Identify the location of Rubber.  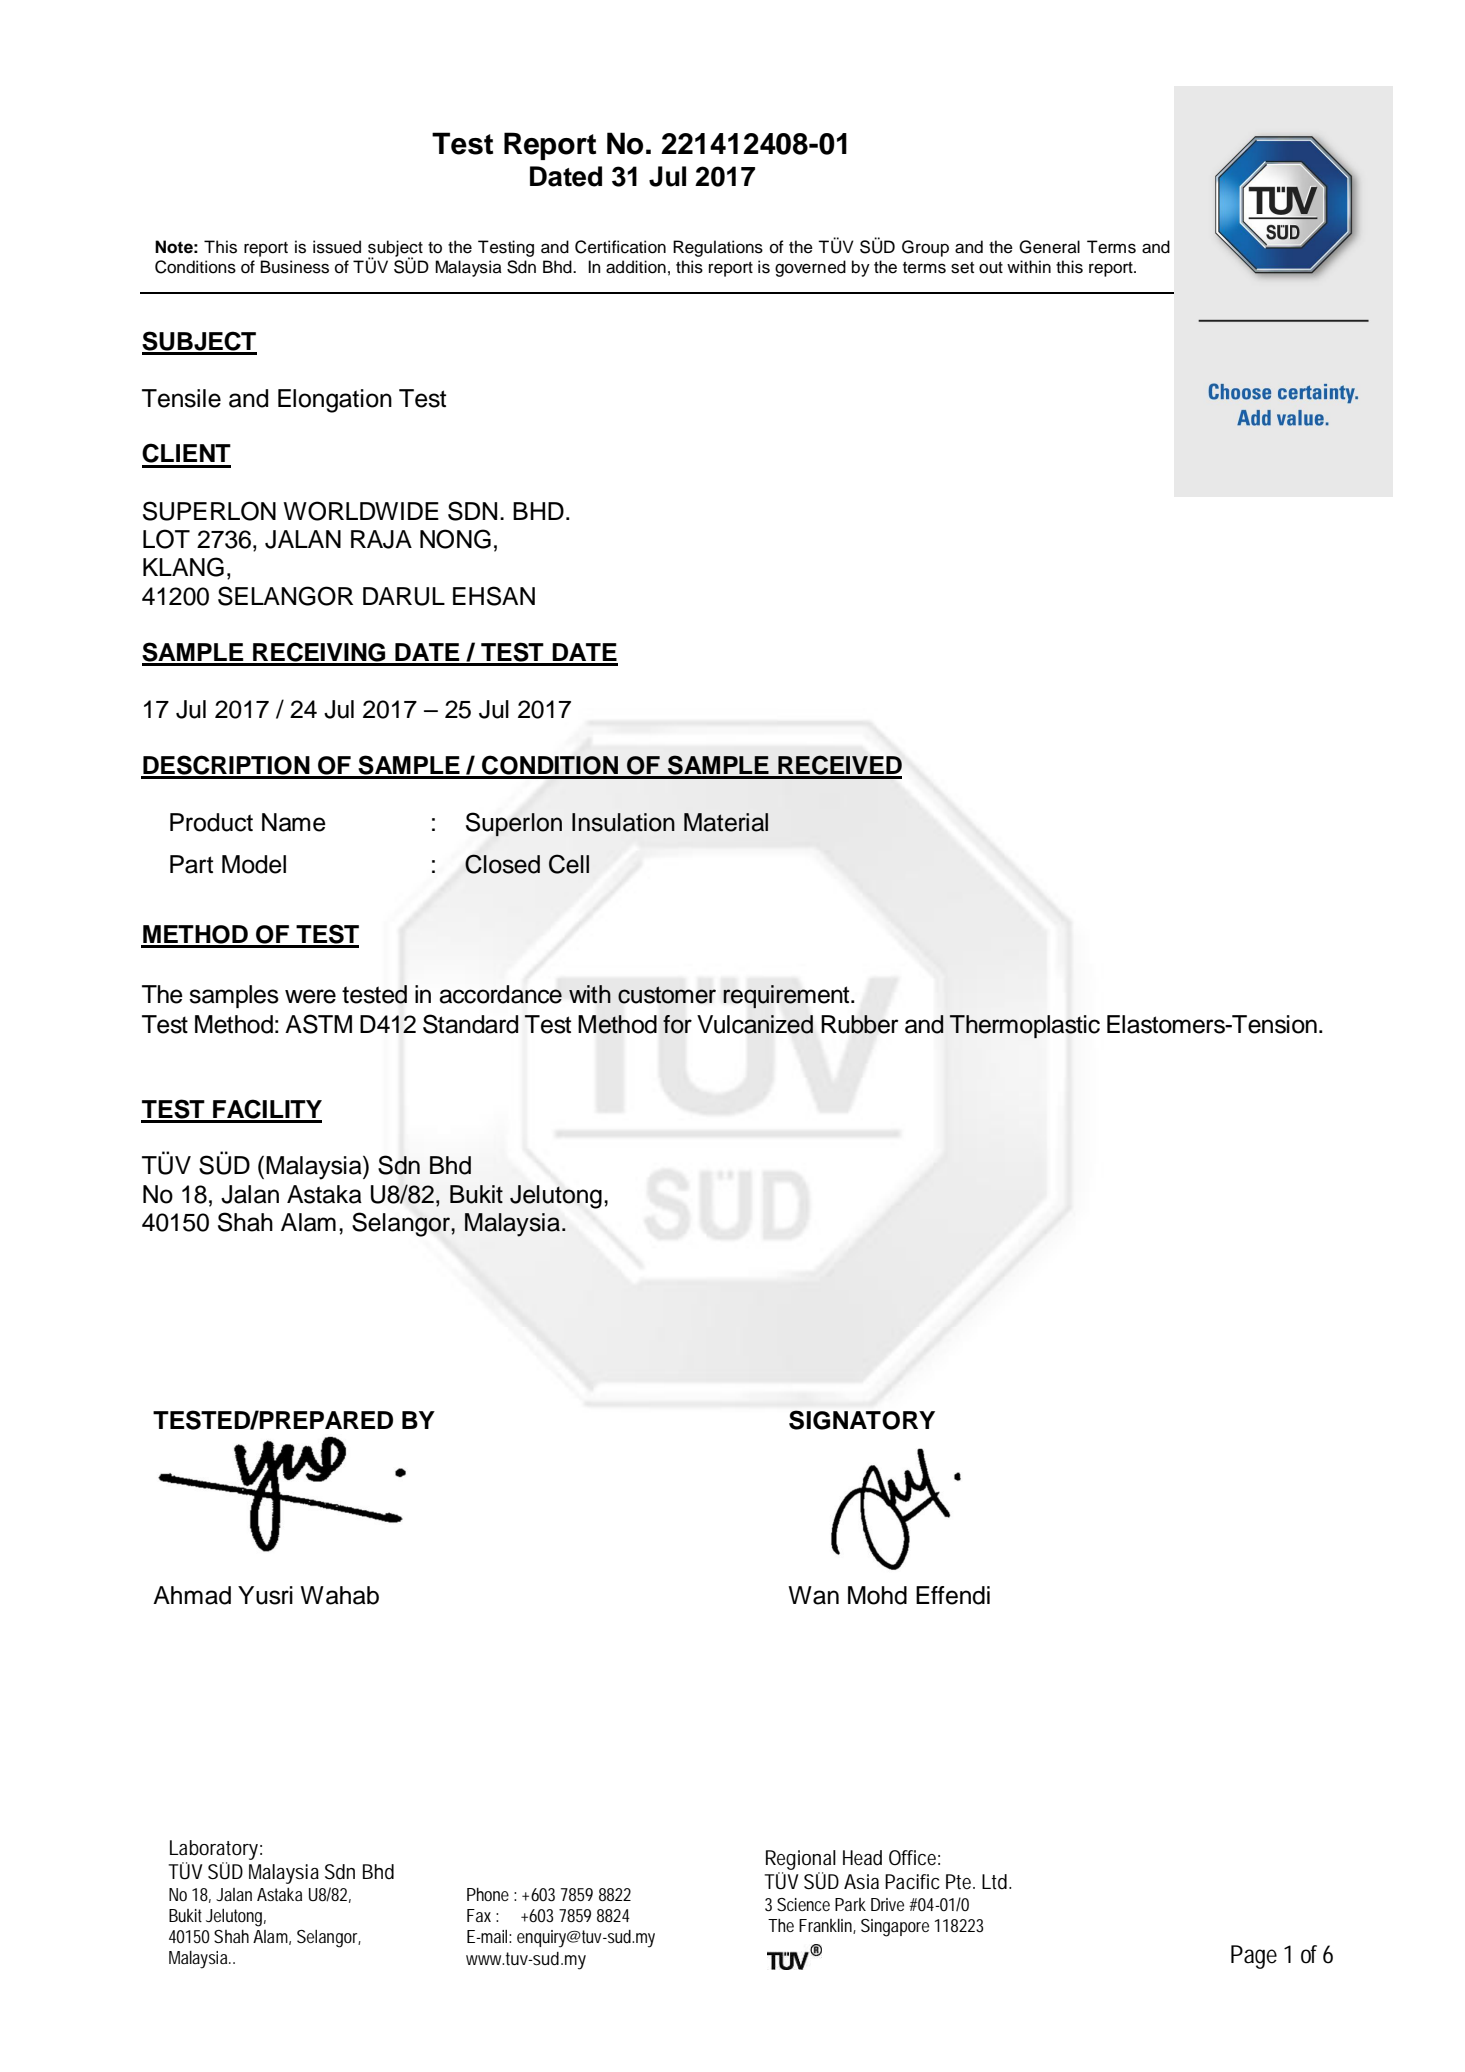
(860, 1024).
